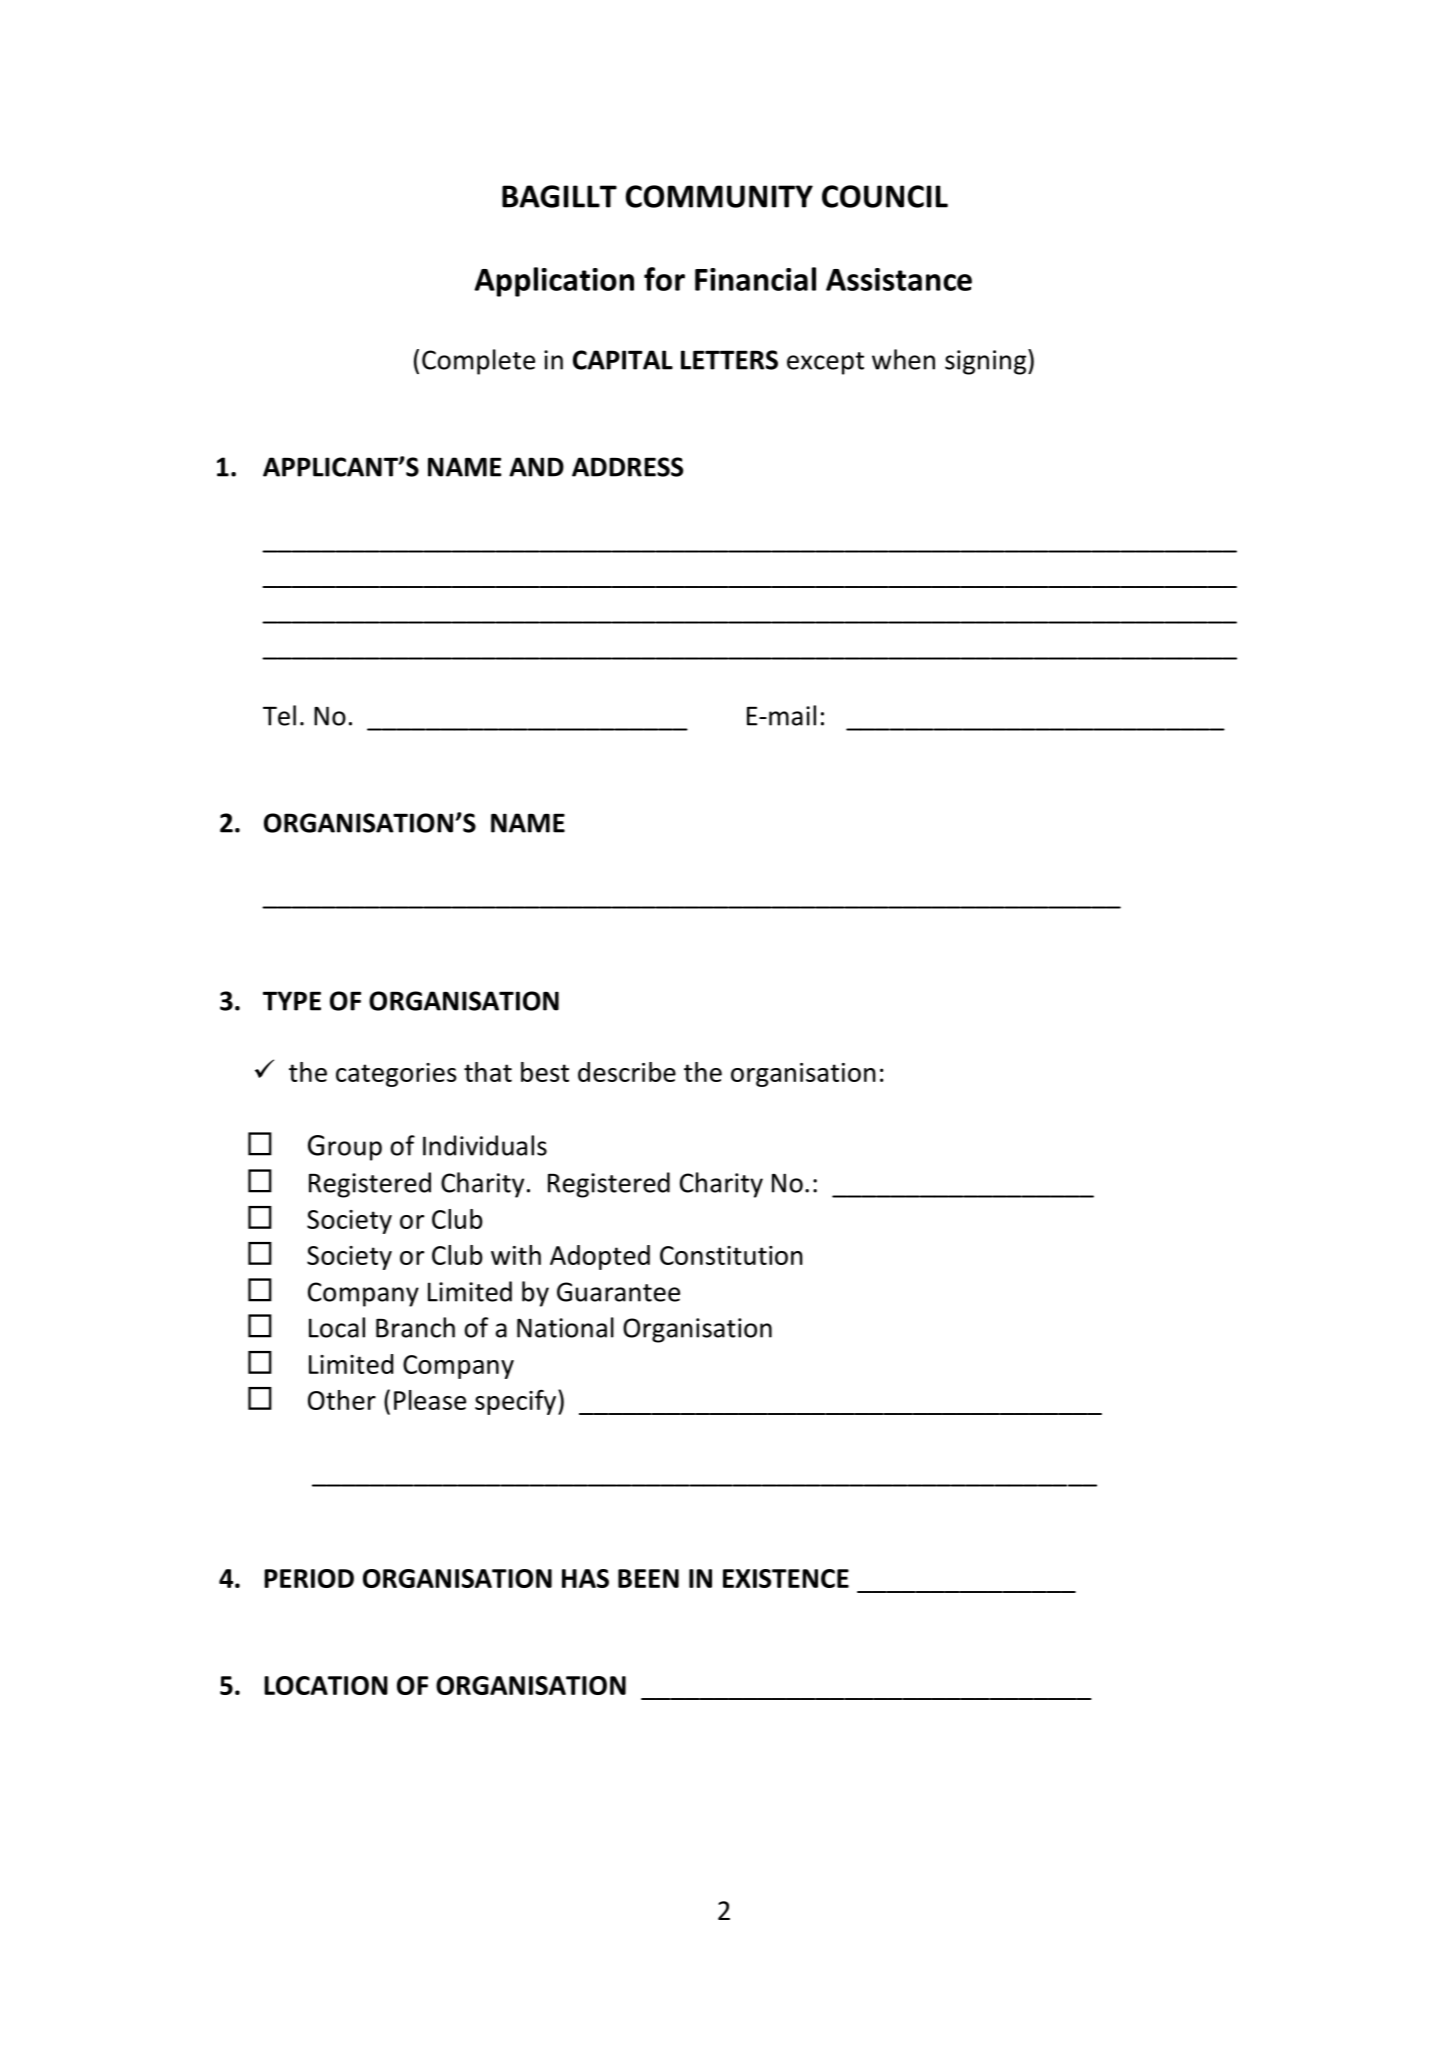 This page has height=2047, width=1448. I want to click on Complete, so click(478, 362).
